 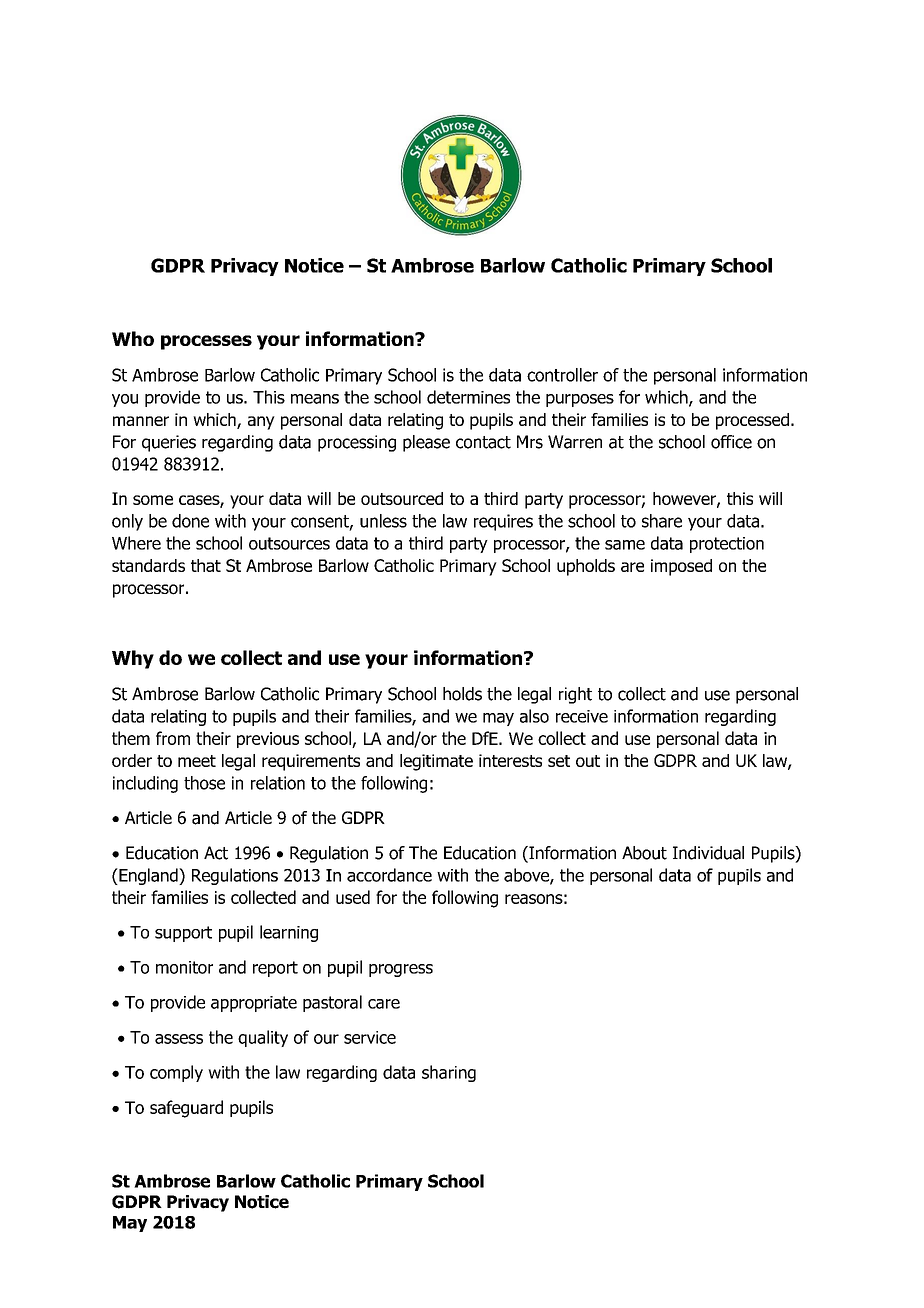 I want to click on legitimate, so click(x=436, y=762).
